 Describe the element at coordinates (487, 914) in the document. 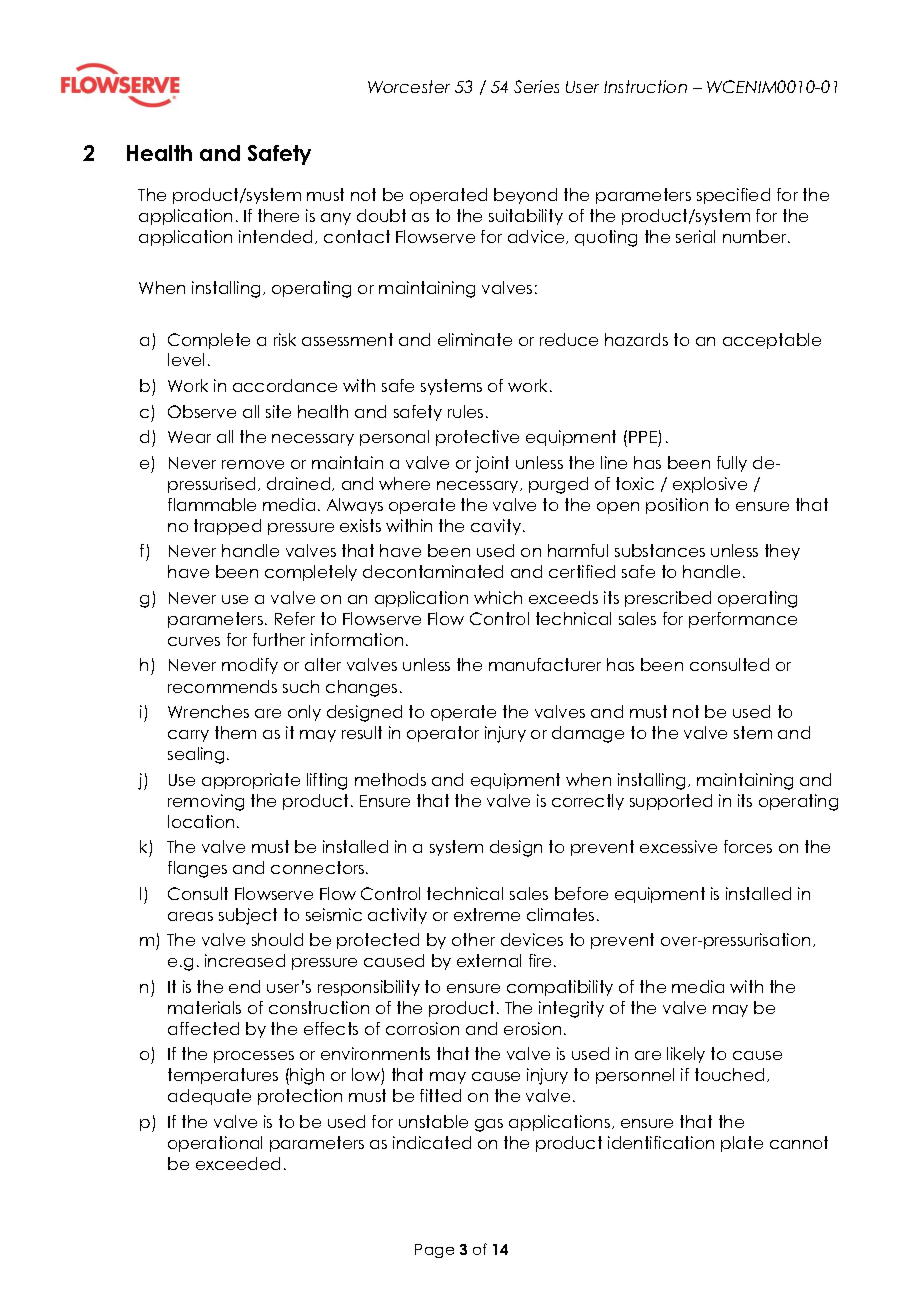

I see `extreme` at that location.
